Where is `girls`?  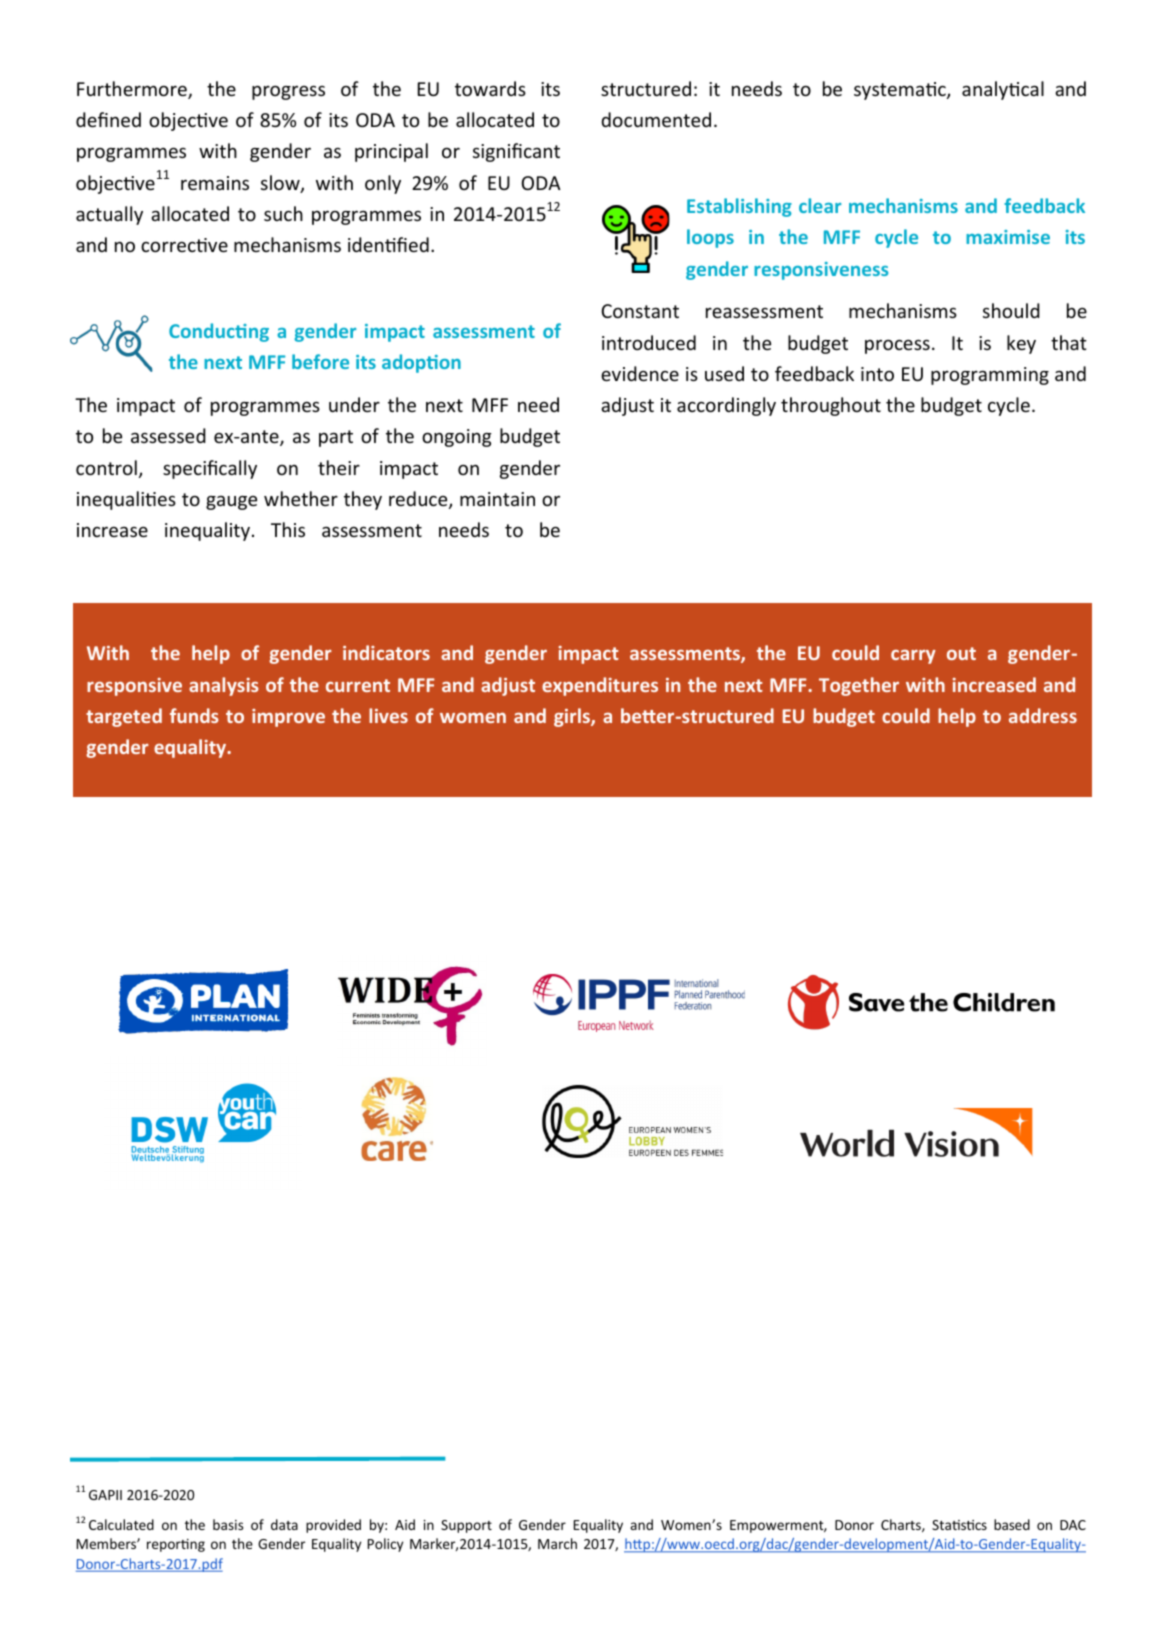 girls is located at coordinates (573, 717).
